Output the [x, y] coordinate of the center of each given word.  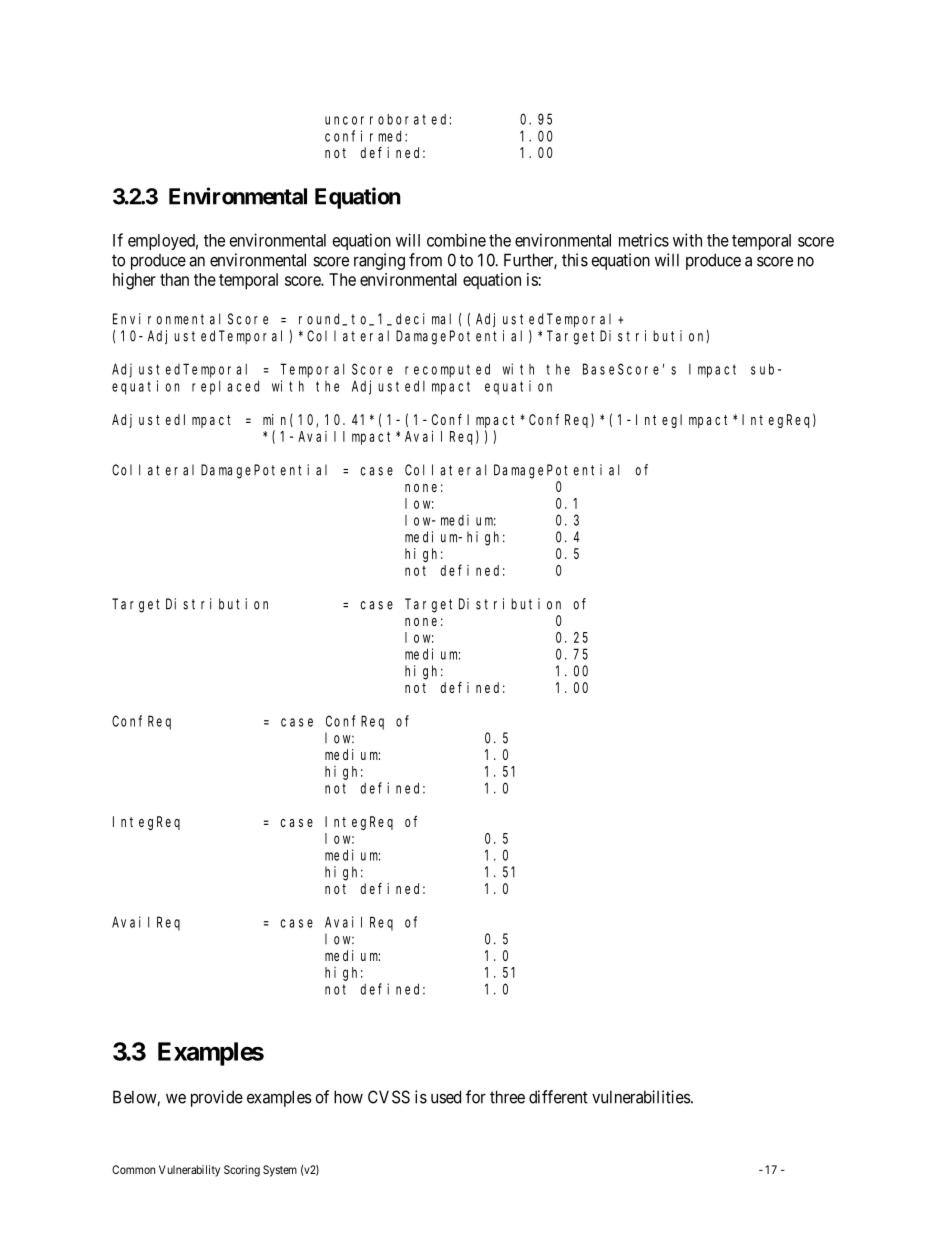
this [575, 260]
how [348, 1097]
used [446, 1097]
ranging [379, 261]
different [558, 1097]
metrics [644, 240]
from [425, 260]
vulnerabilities [641, 1097]
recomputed [447, 370]
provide [217, 1098]
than [174, 279]
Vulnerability [189, 1171]
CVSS [389, 1097]
